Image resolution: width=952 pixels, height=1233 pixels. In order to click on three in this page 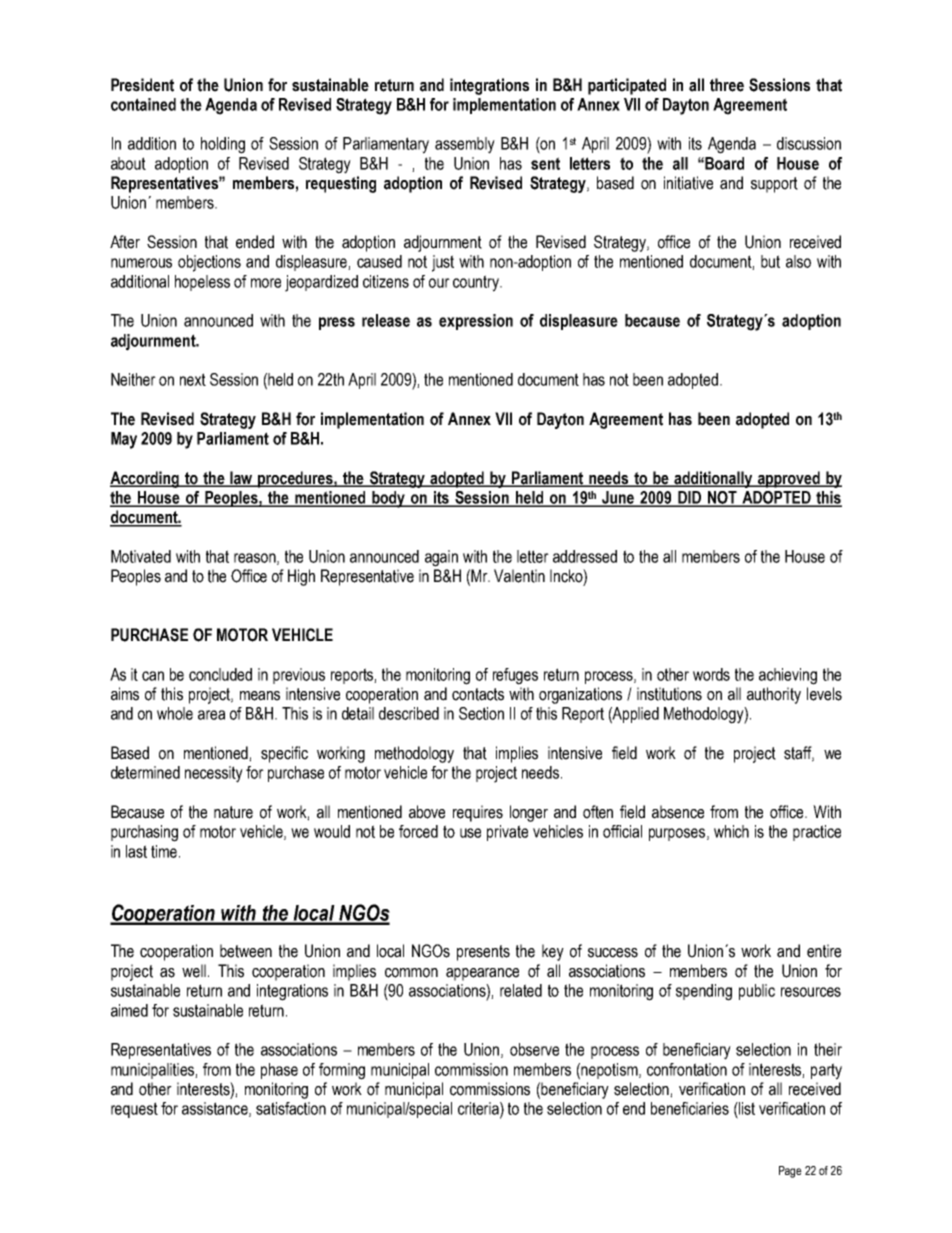, I will do `click(727, 85)`.
